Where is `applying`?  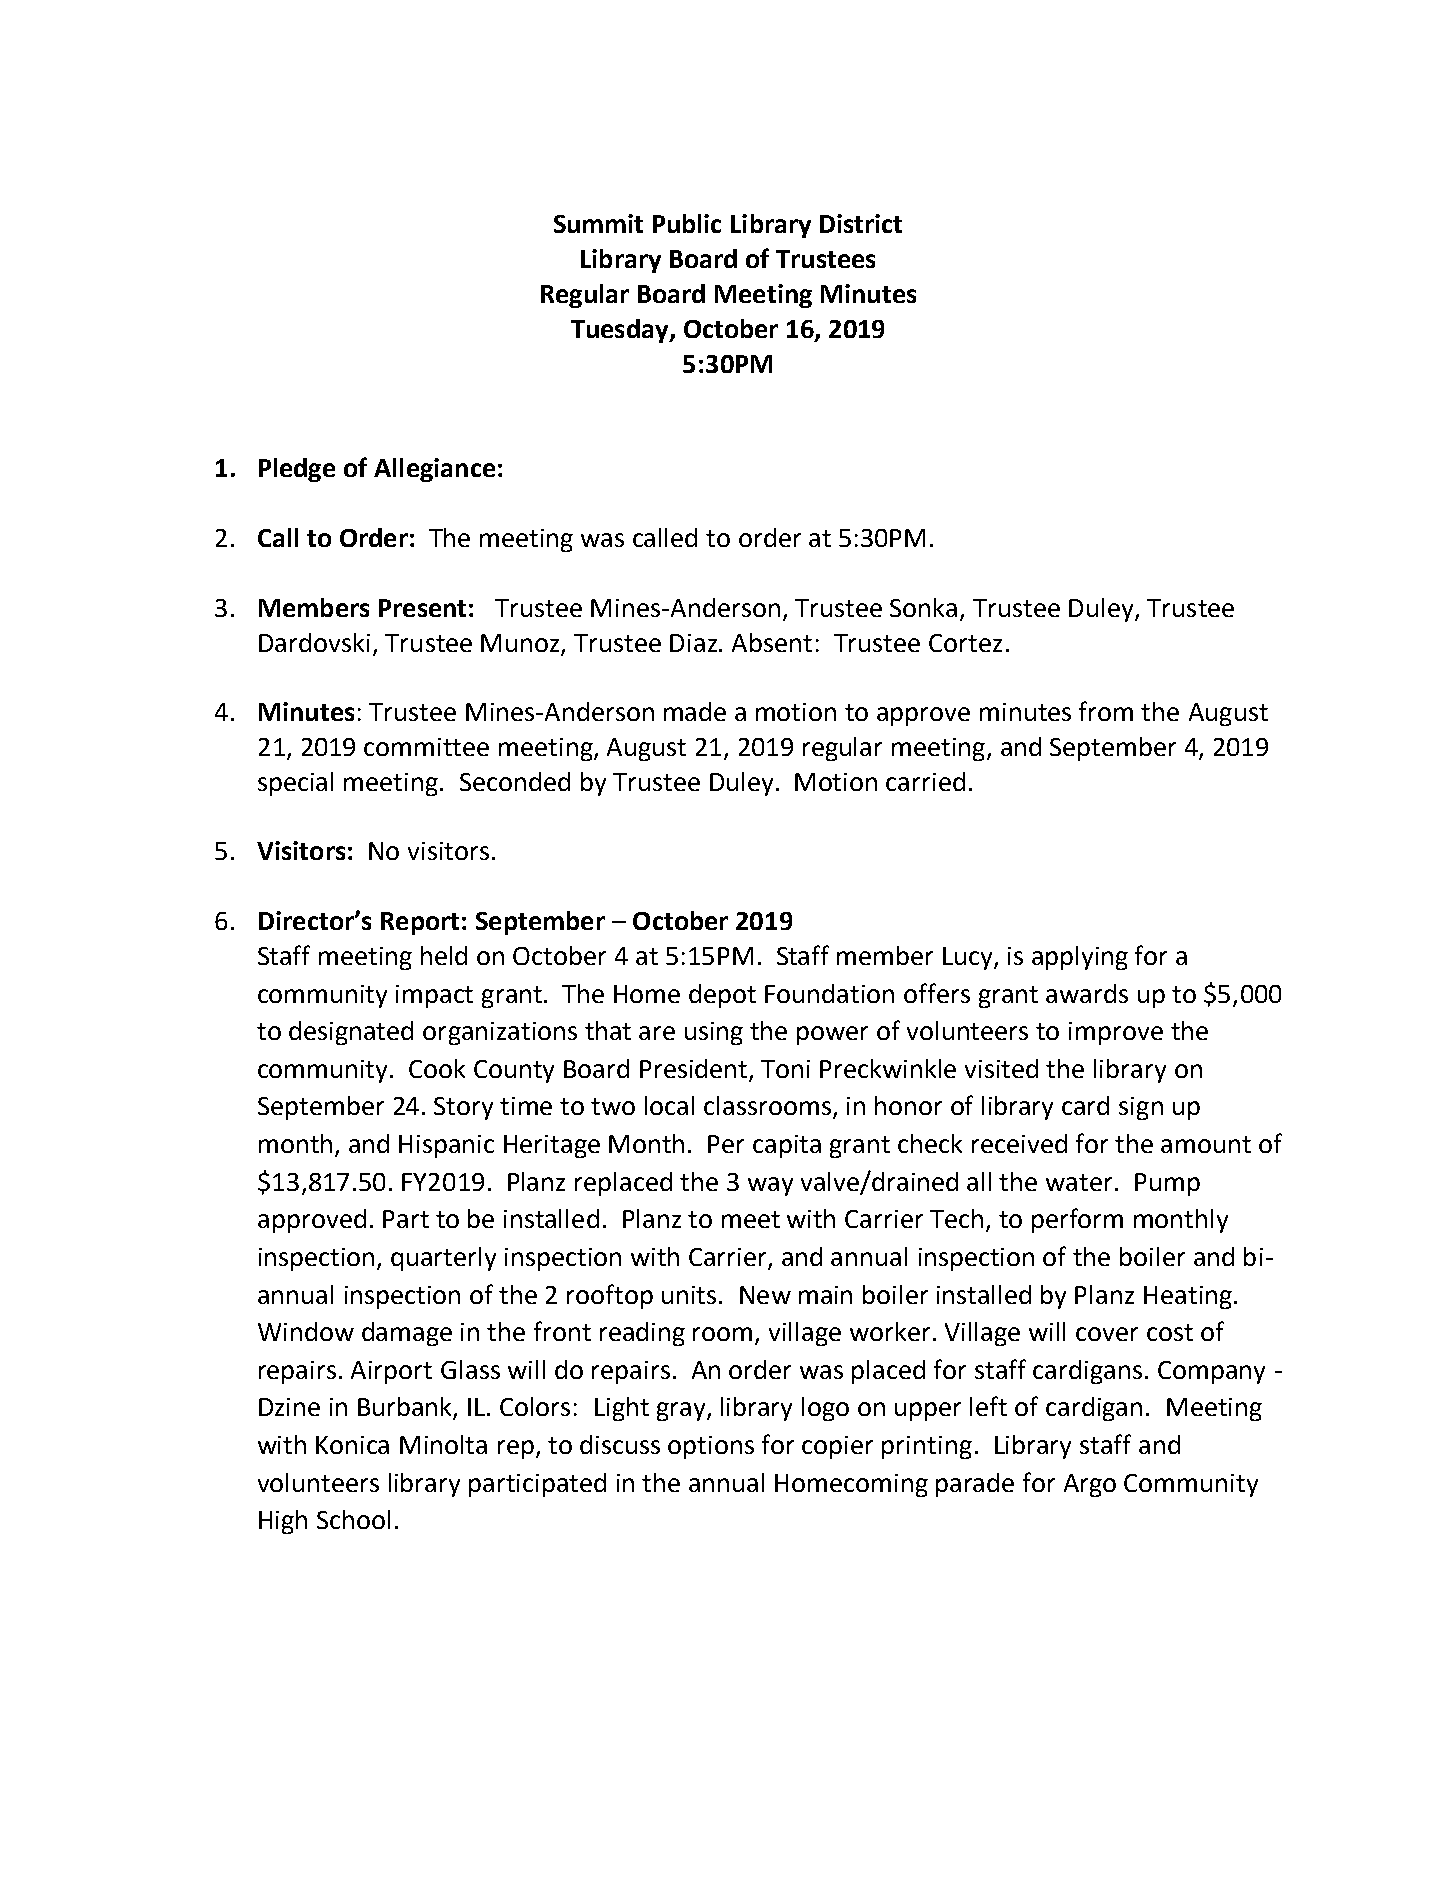 applying is located at coordinates (1080, 958).
